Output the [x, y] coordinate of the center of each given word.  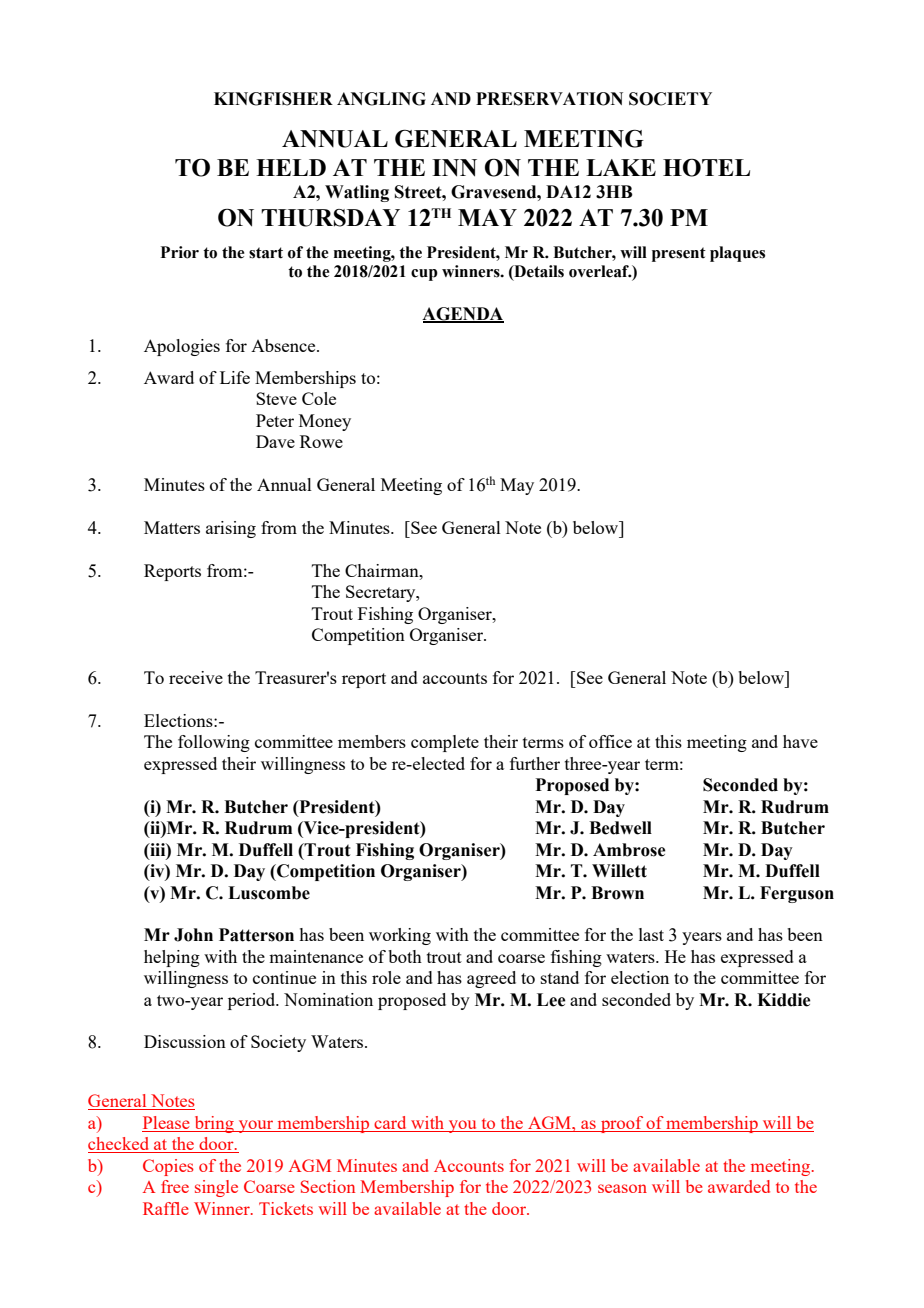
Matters [172, 527]
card [390, 1124]
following [214, 743]
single [216, 1188]
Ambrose [629, 850]
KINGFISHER [273, 99]
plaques [737, 254]
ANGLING [381, 99]
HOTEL [706, 168]
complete [445, 743]
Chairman [383, 570]
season [622, 1188]
